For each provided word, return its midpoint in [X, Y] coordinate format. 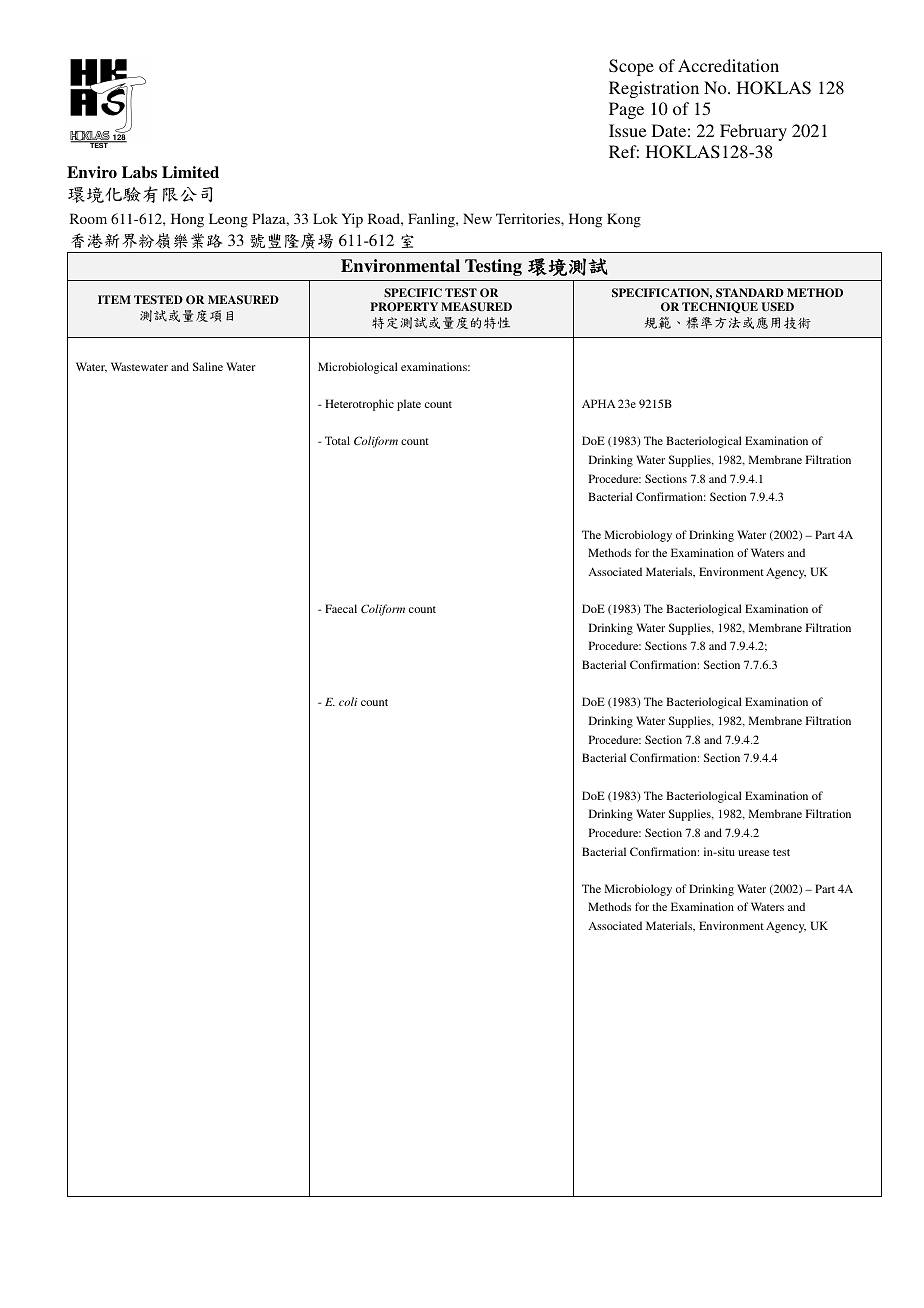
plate [409, 405]
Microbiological [358, 368]
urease [753, 853]
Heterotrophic [359, 405]
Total [337, 440]
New [477, 218]
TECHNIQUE [720, 307]
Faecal [341, 608]
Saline [208, 366]
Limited [190, 172]
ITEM [114, 299]
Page [626, 110]
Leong [228, 220]
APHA [599, 403]
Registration [654, 89]
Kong [624, 220]
